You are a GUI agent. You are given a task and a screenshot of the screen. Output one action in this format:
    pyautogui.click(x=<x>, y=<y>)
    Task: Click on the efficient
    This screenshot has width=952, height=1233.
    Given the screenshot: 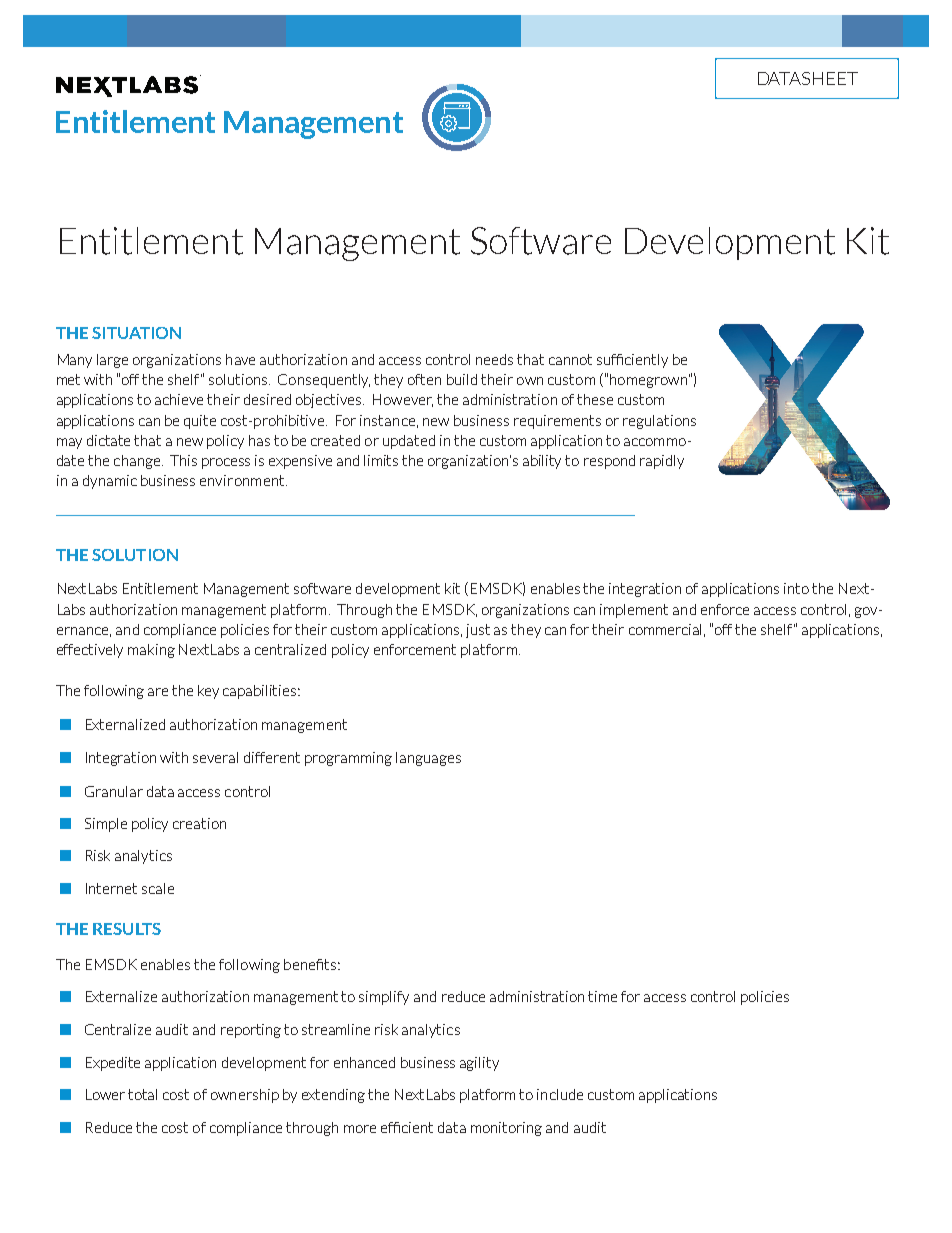 What is the action you would take?
    pyautogui.click(x=407, y=1127)
